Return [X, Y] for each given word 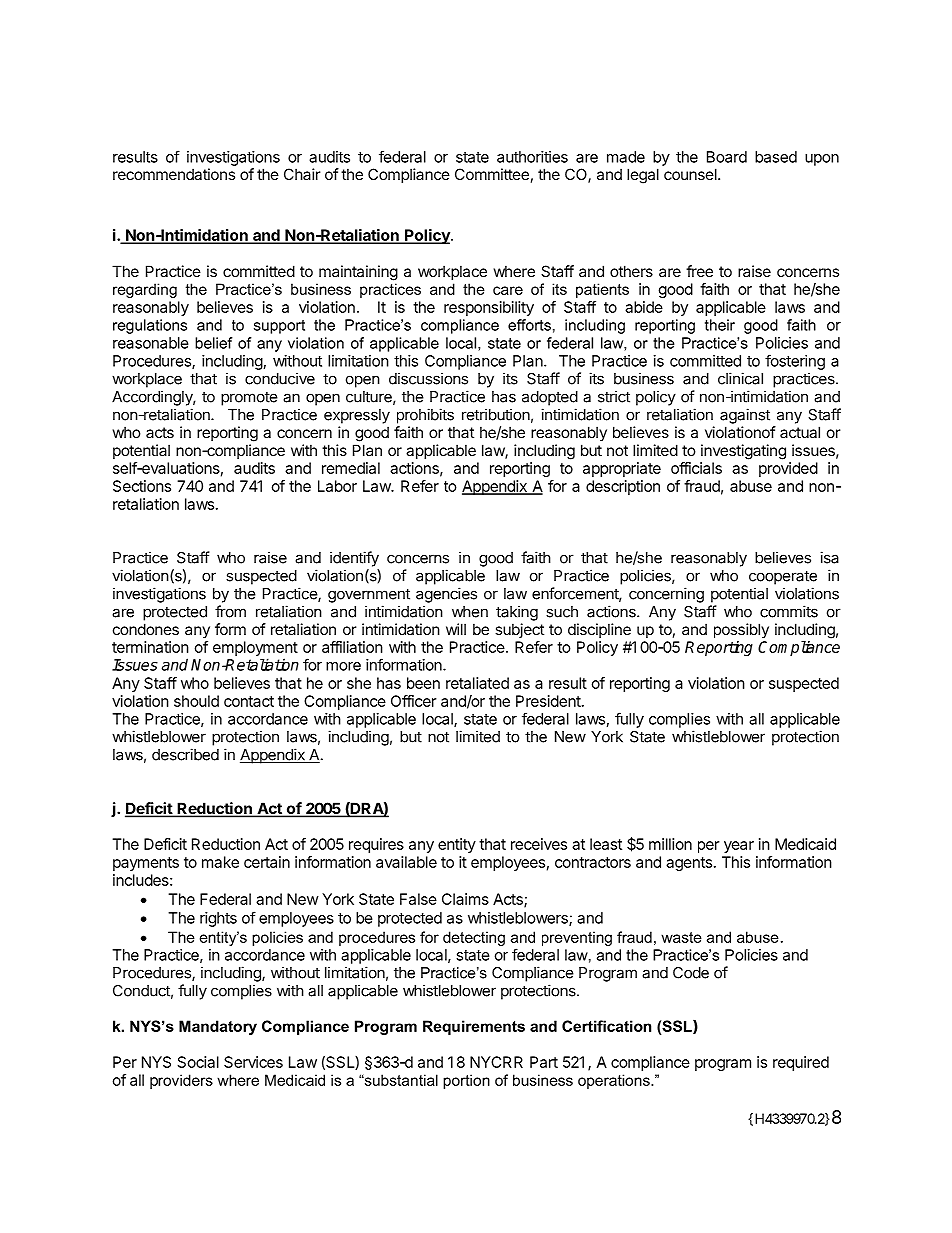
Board [727, 157]
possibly [741, 630]
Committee [492, 174]
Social [198, 1062]
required [801, 1063]
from [230, 611]
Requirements [474, 1027]
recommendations [174, 174]
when [470, 612]
